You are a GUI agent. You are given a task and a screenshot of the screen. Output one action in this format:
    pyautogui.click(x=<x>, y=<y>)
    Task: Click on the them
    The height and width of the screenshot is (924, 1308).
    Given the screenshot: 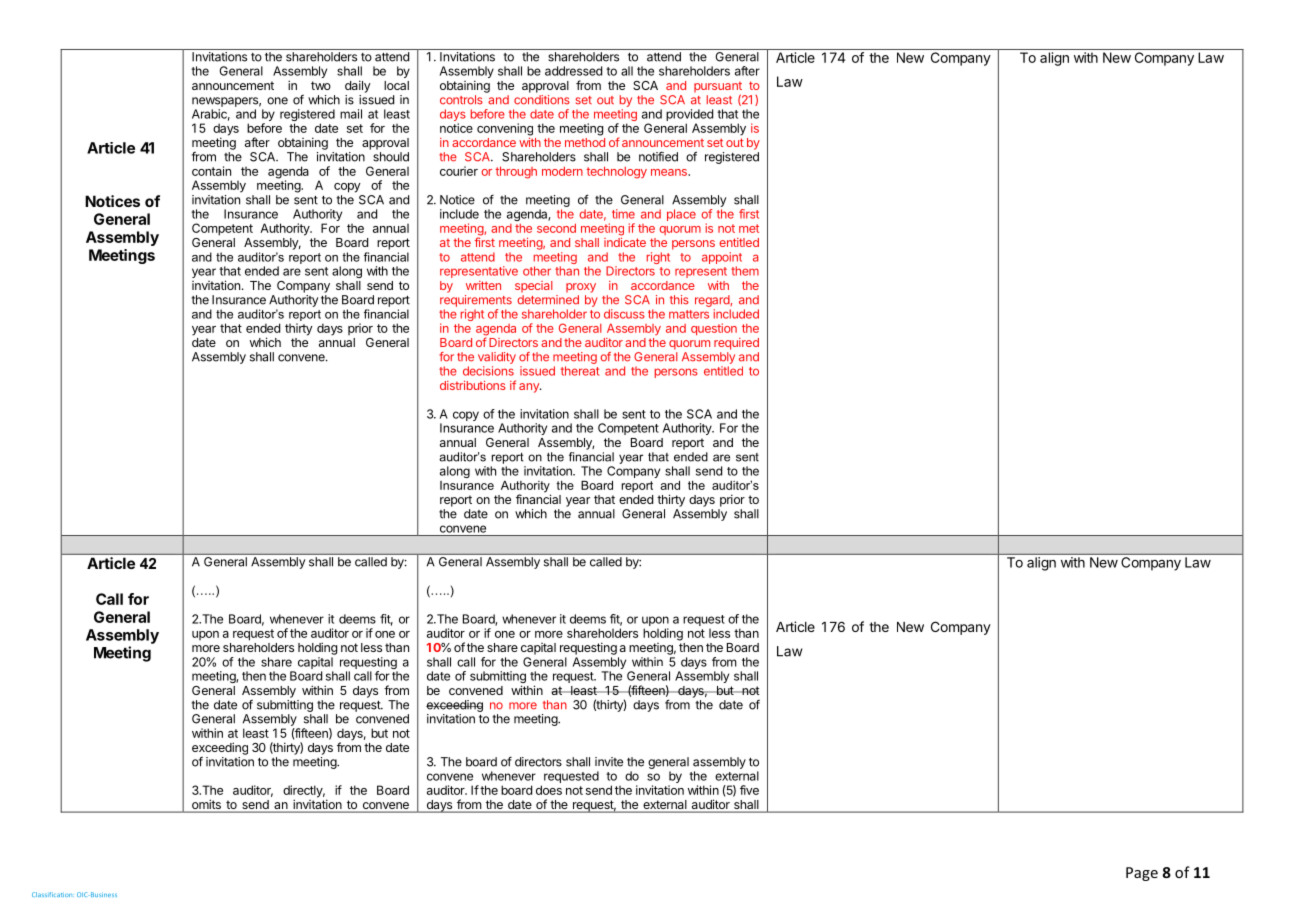 What is the action you would take?
    pyautogui.click(x=745, y=271)
